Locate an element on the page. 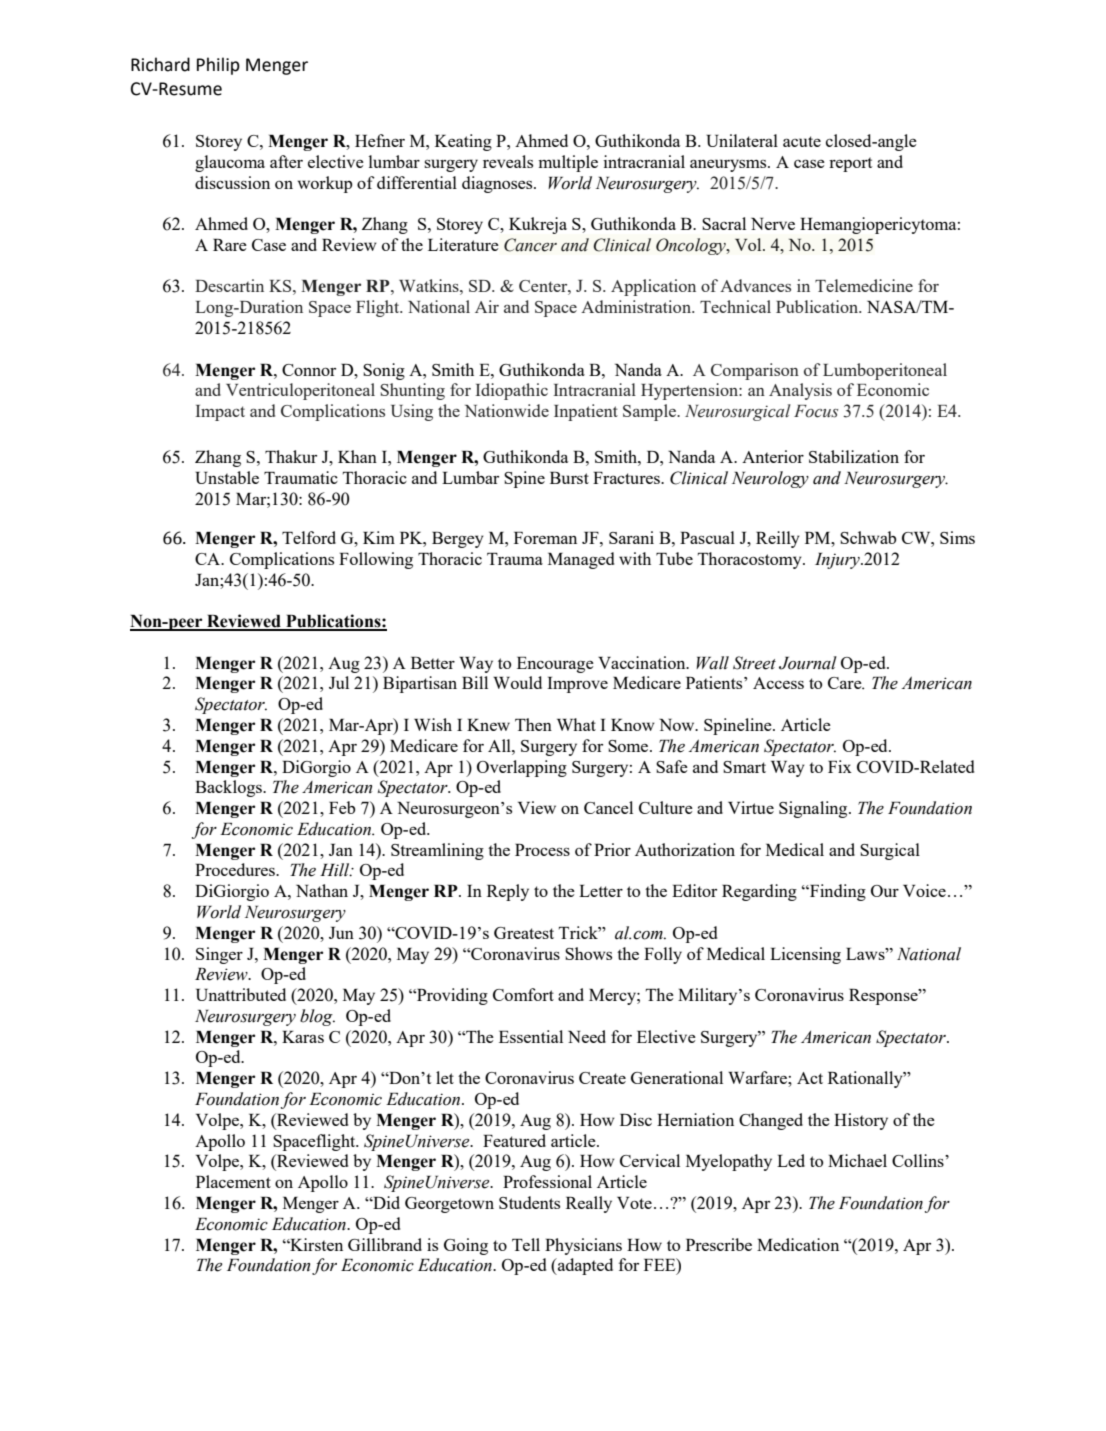 The width and height of the document is (1106, 1431). acute is located at coordinates (802, 141).
